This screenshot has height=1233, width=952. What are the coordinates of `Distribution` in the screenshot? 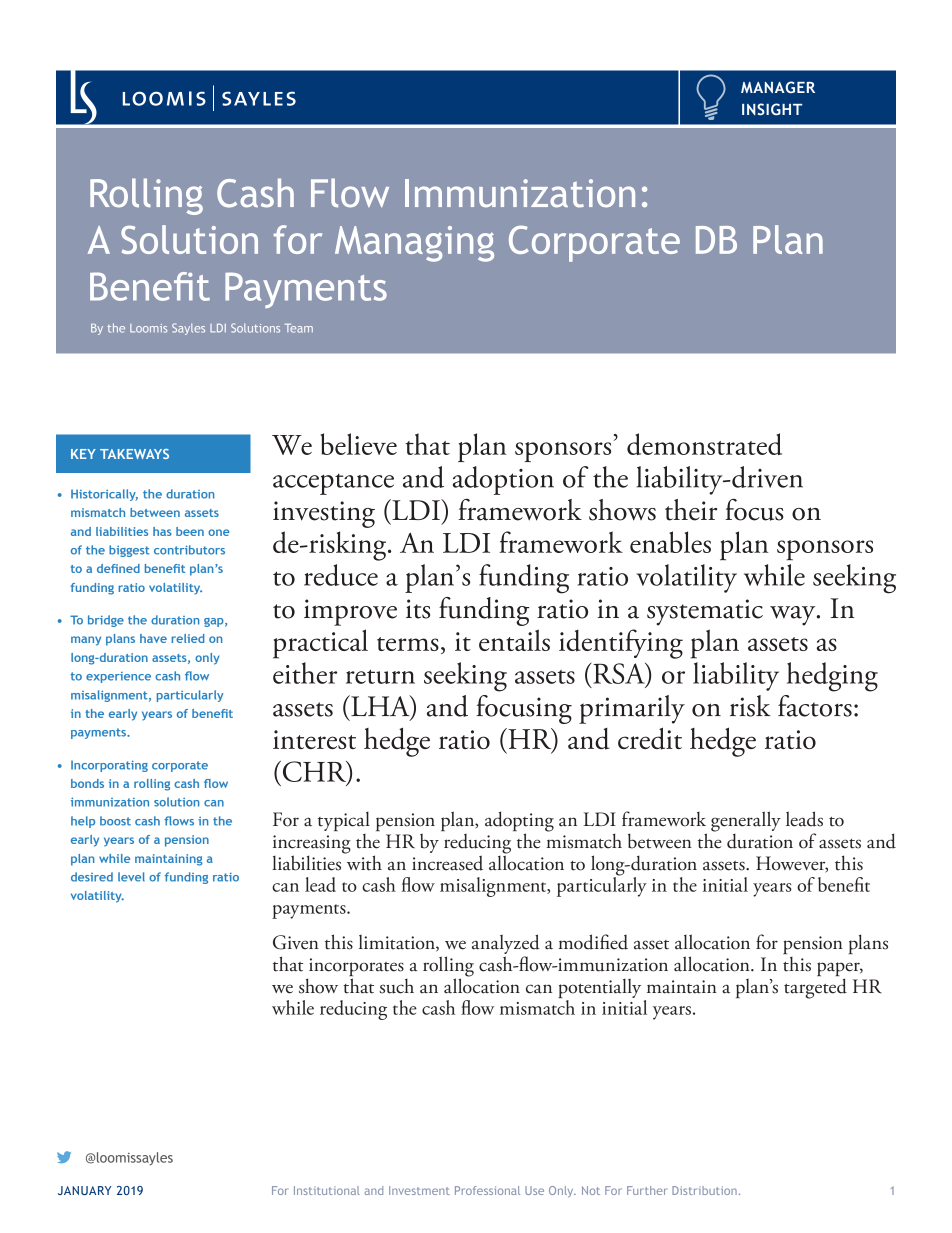 It's located at (704, 1190).
